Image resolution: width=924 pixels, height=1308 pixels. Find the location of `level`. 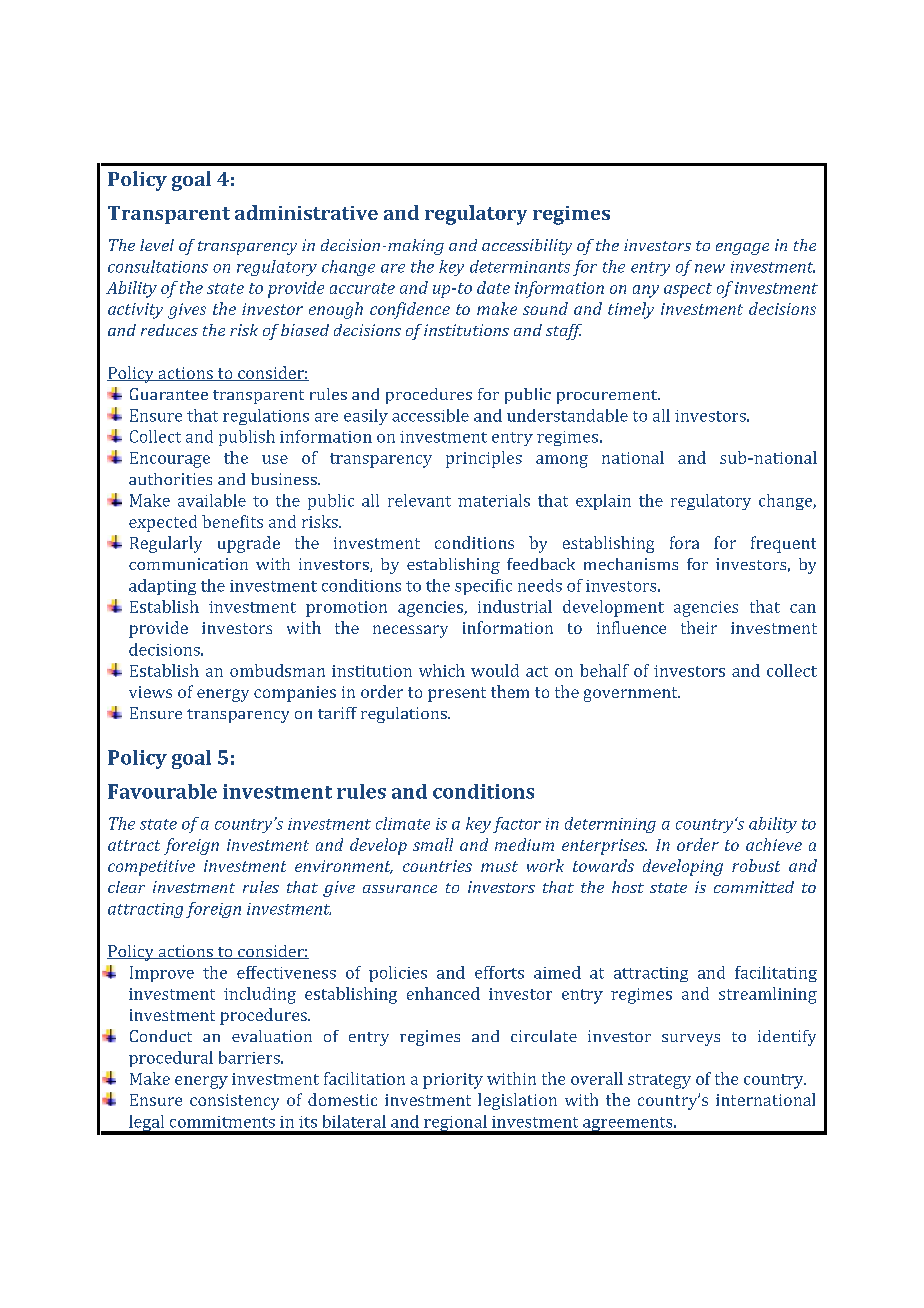

level is located at coordinates (157, 245).
